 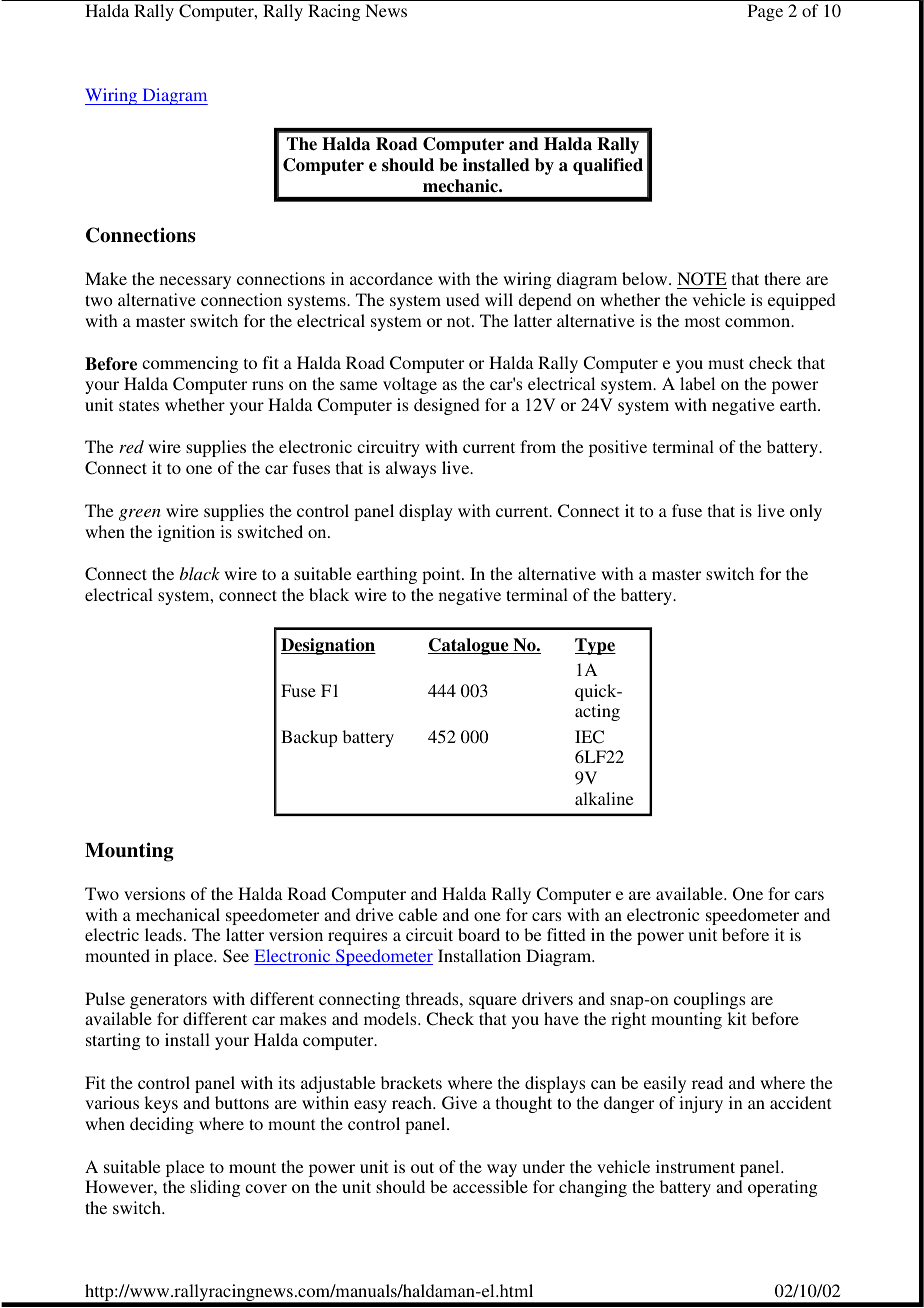 What do you see at coordinates (608, 166) in the page?
I see `qualified` at bounding box center [608, 166].
